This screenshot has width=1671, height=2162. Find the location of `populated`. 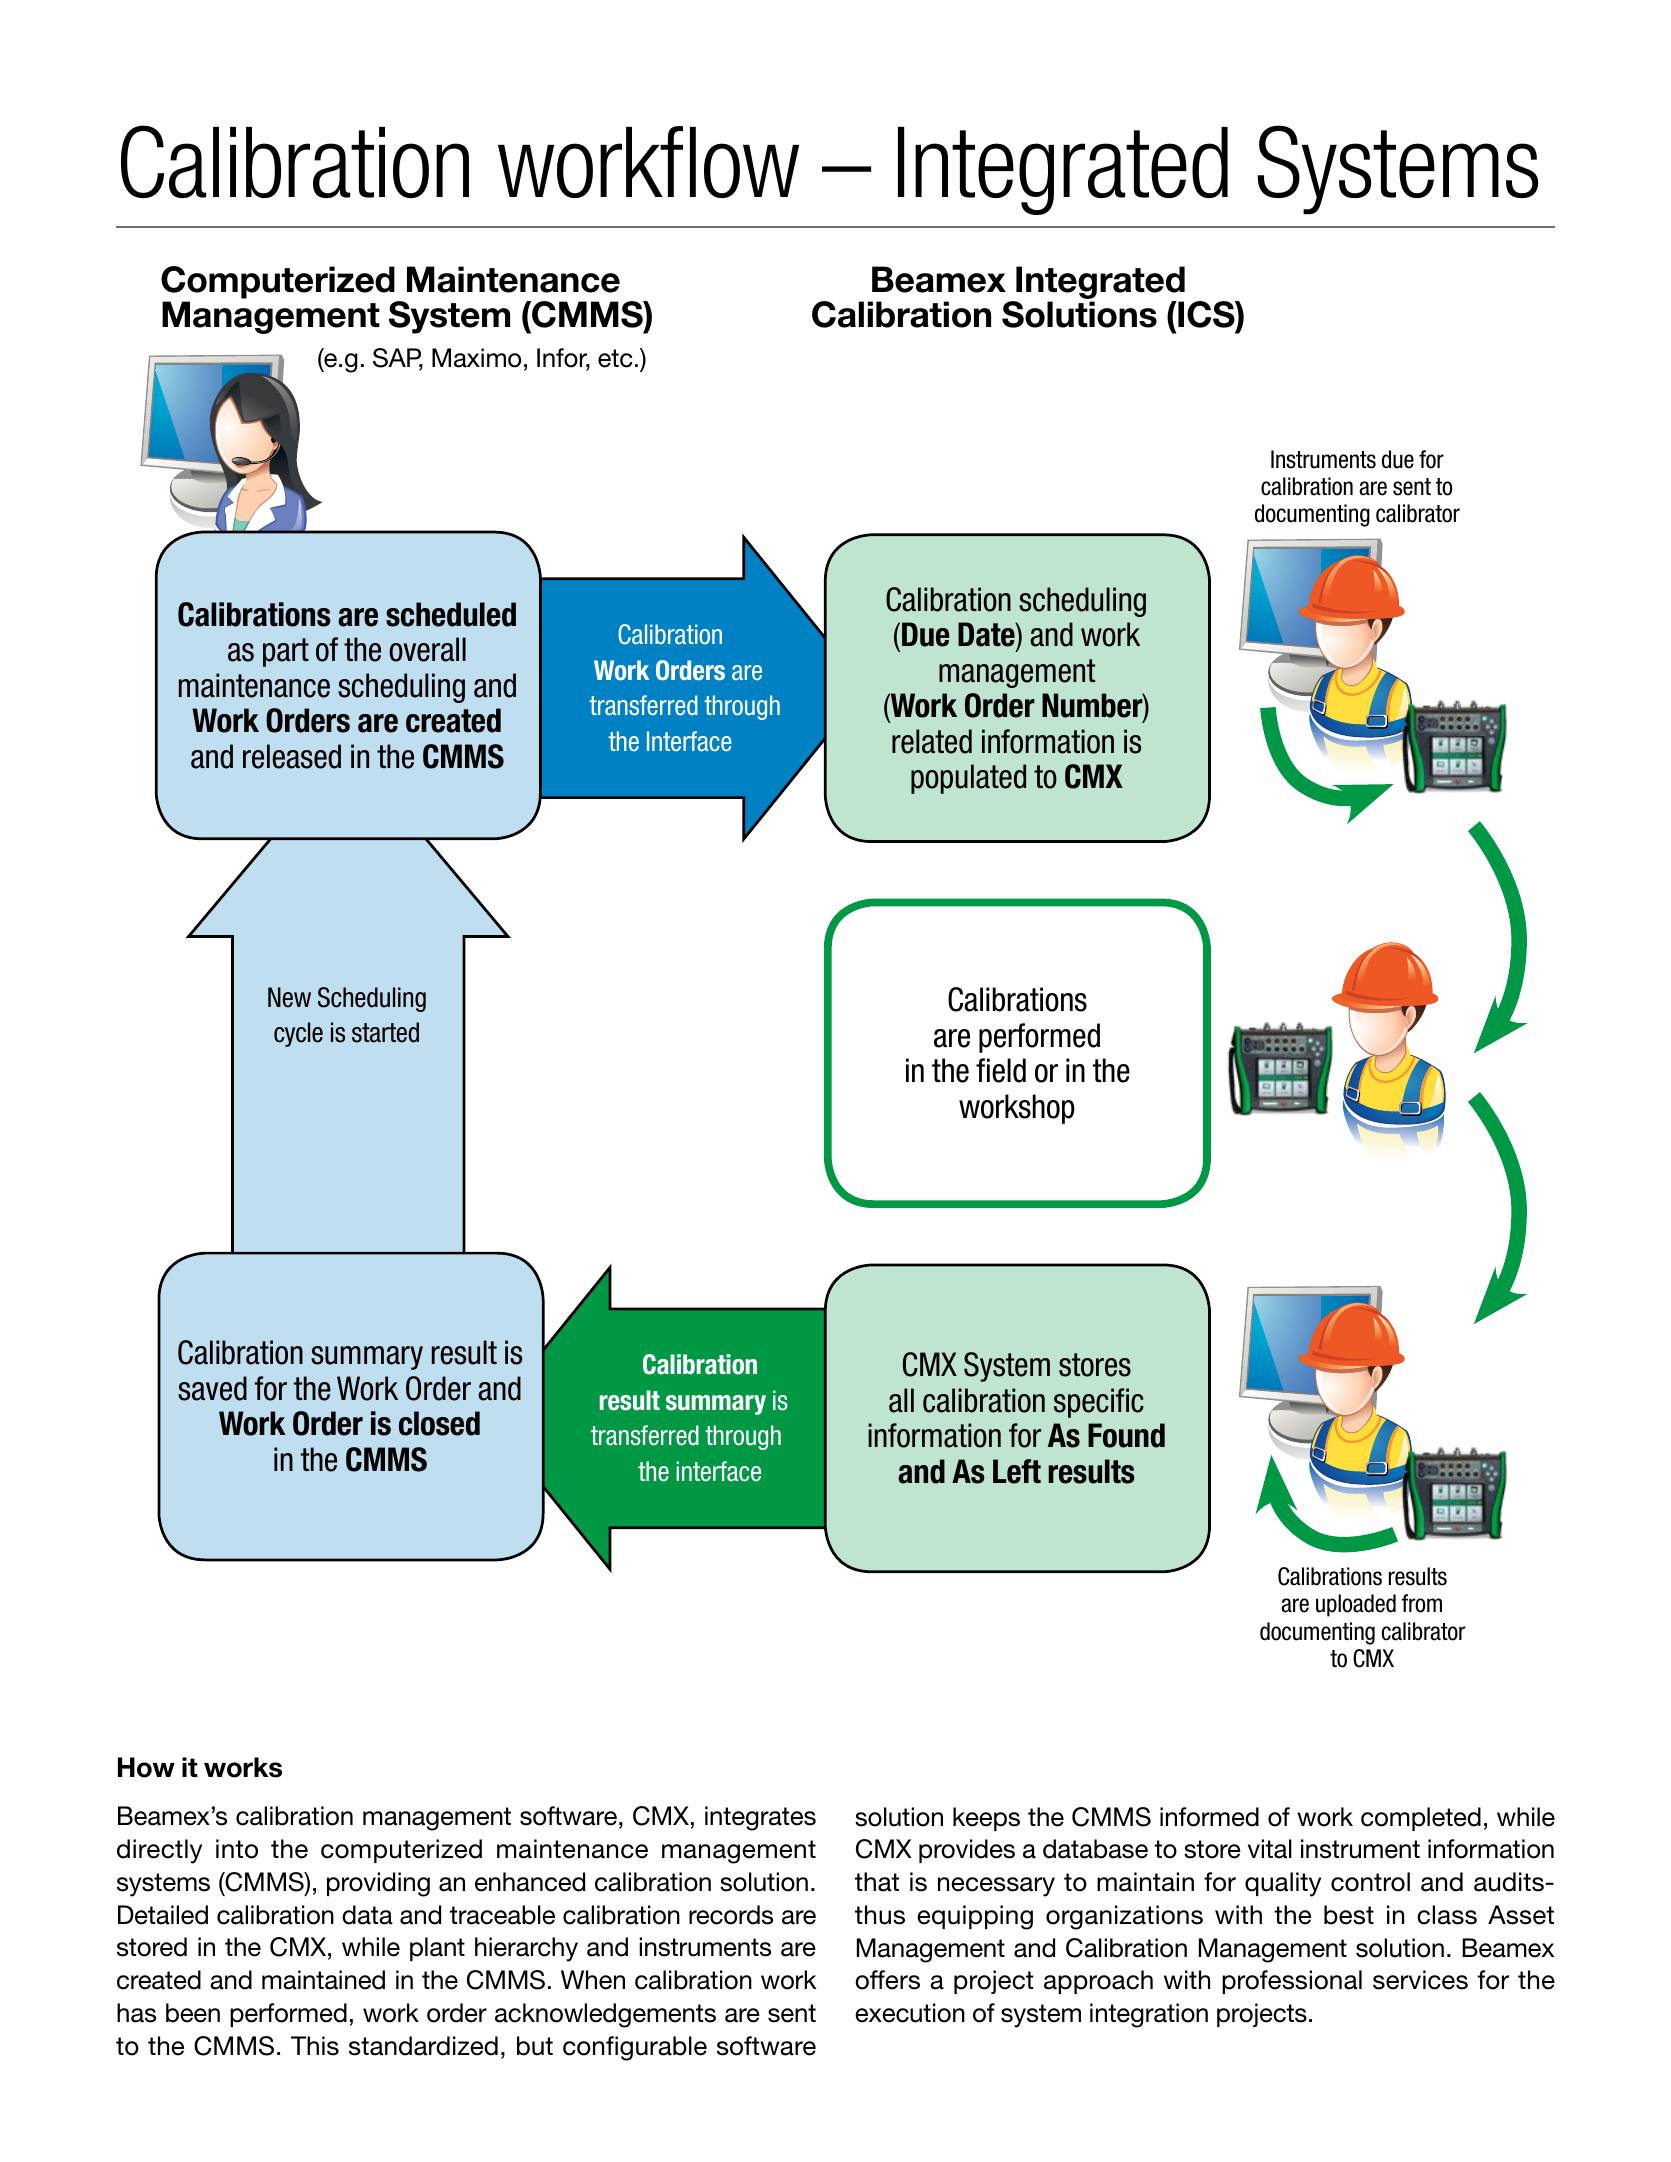

populated is located at coordinates (968, 779).
